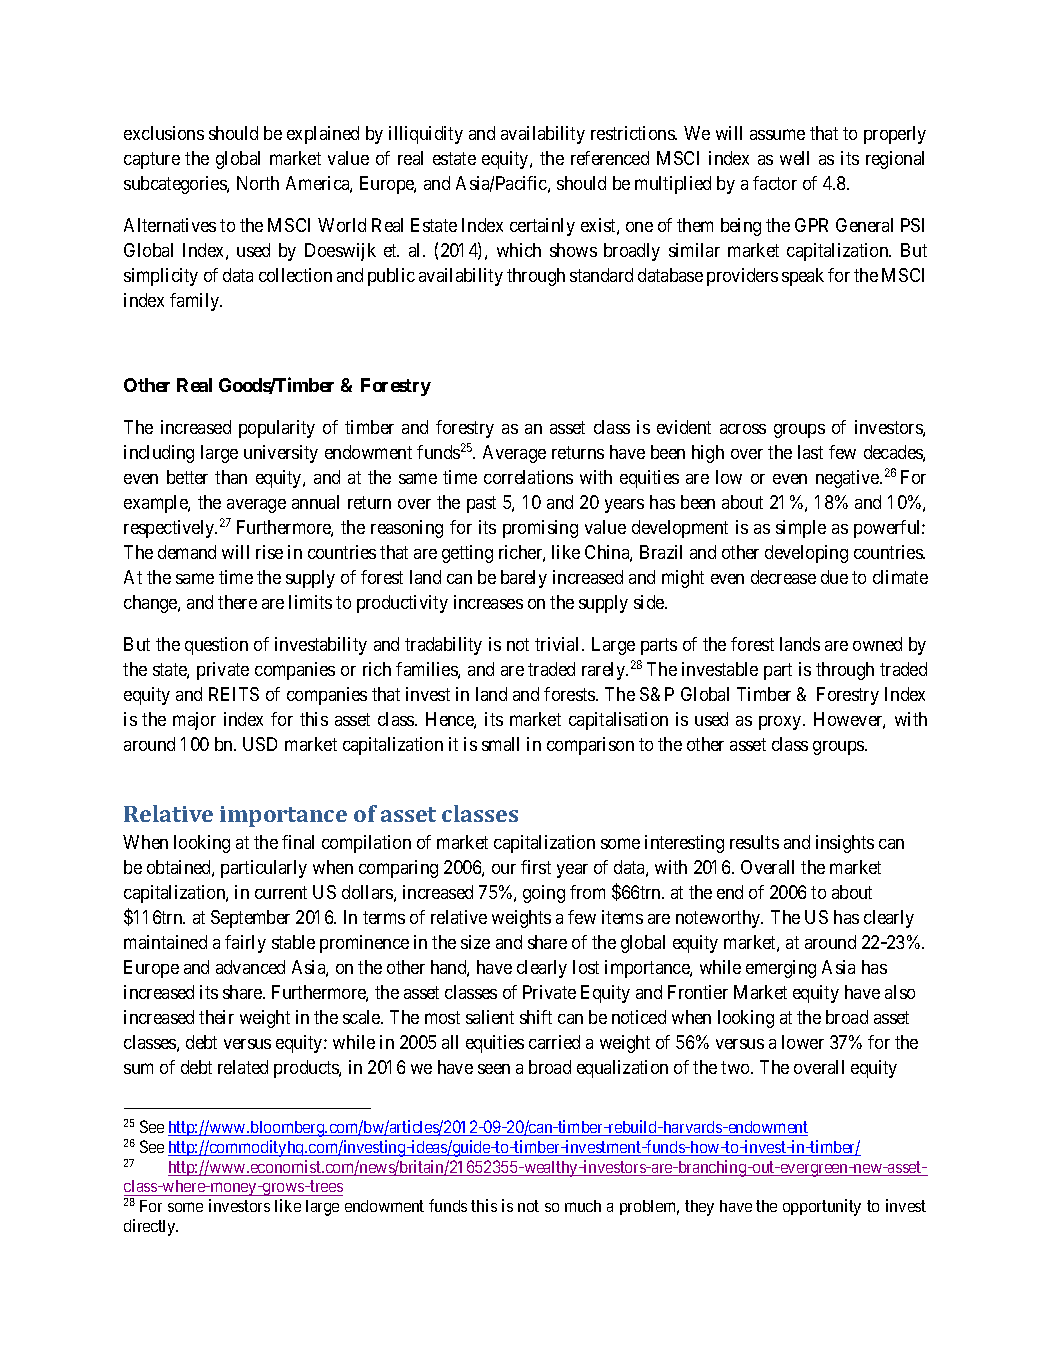 This page has width=1051, height=1360. What do you see at coordinates (234, 694) in the page?
I see `REITS` at bounding box center [234, 694].
